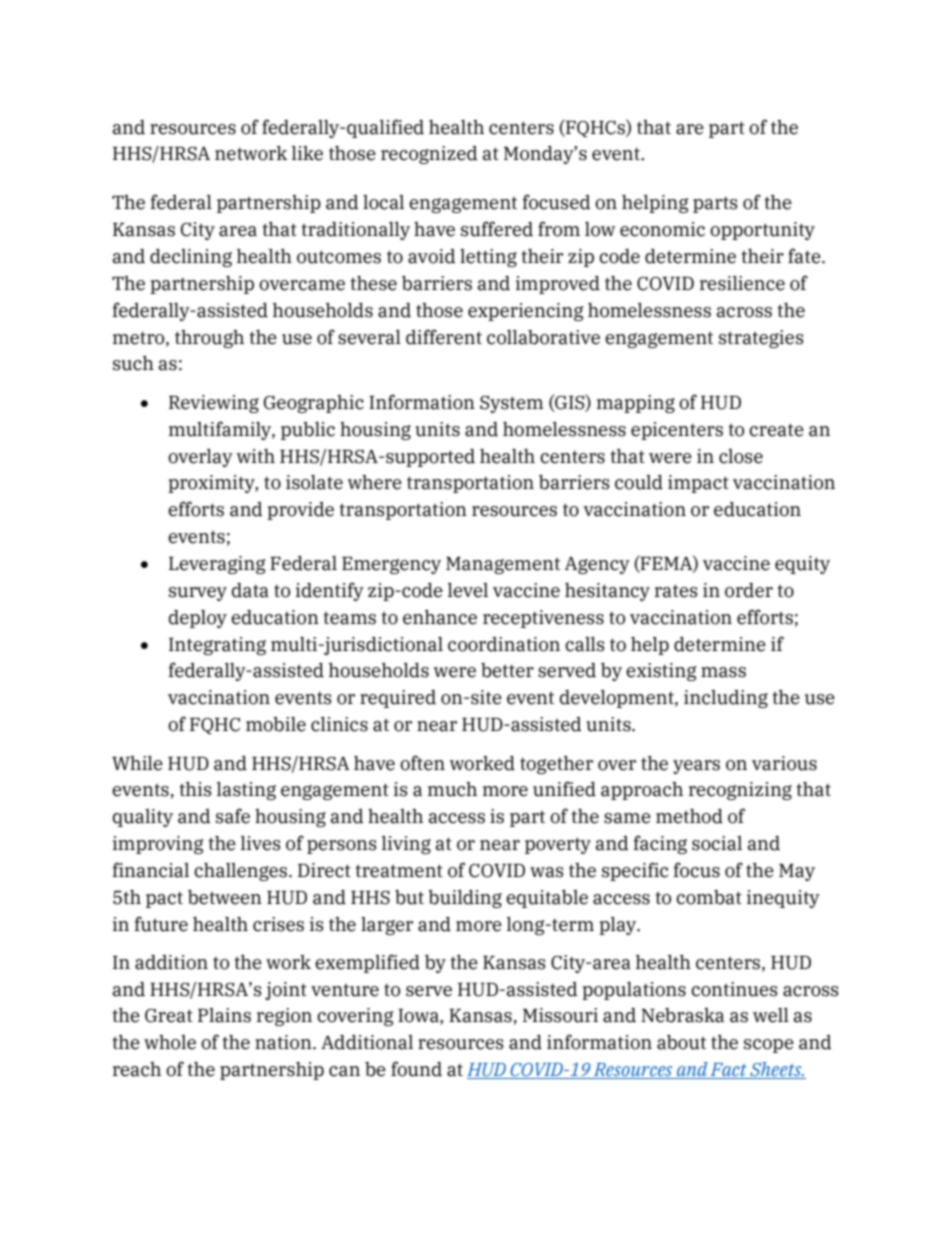 The image size is (952, 1233). I want to click on like, so click(307, 153).
